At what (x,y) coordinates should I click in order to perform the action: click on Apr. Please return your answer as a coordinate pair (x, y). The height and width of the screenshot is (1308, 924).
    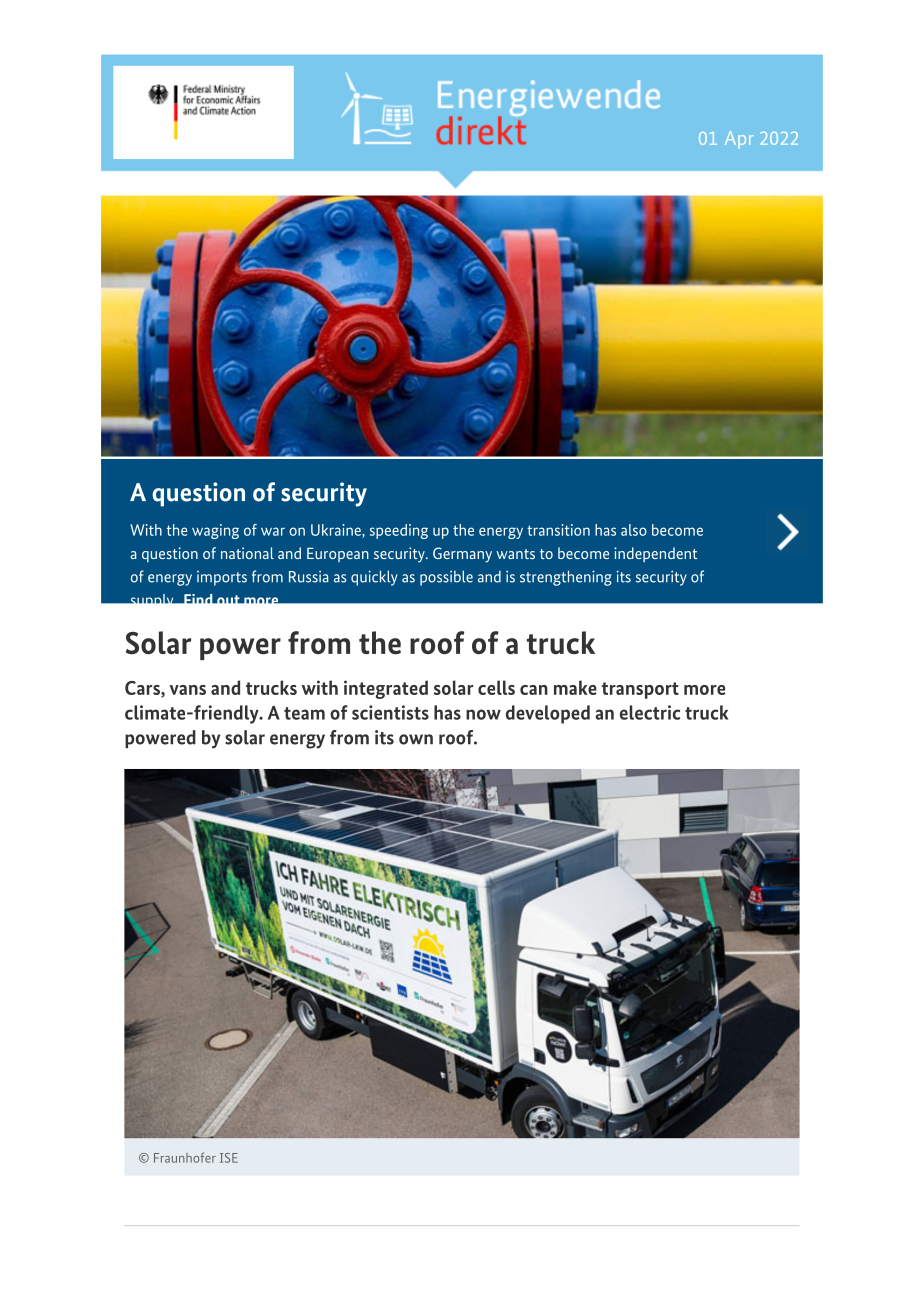
    Looking at the image, I should click on (739, 140).
